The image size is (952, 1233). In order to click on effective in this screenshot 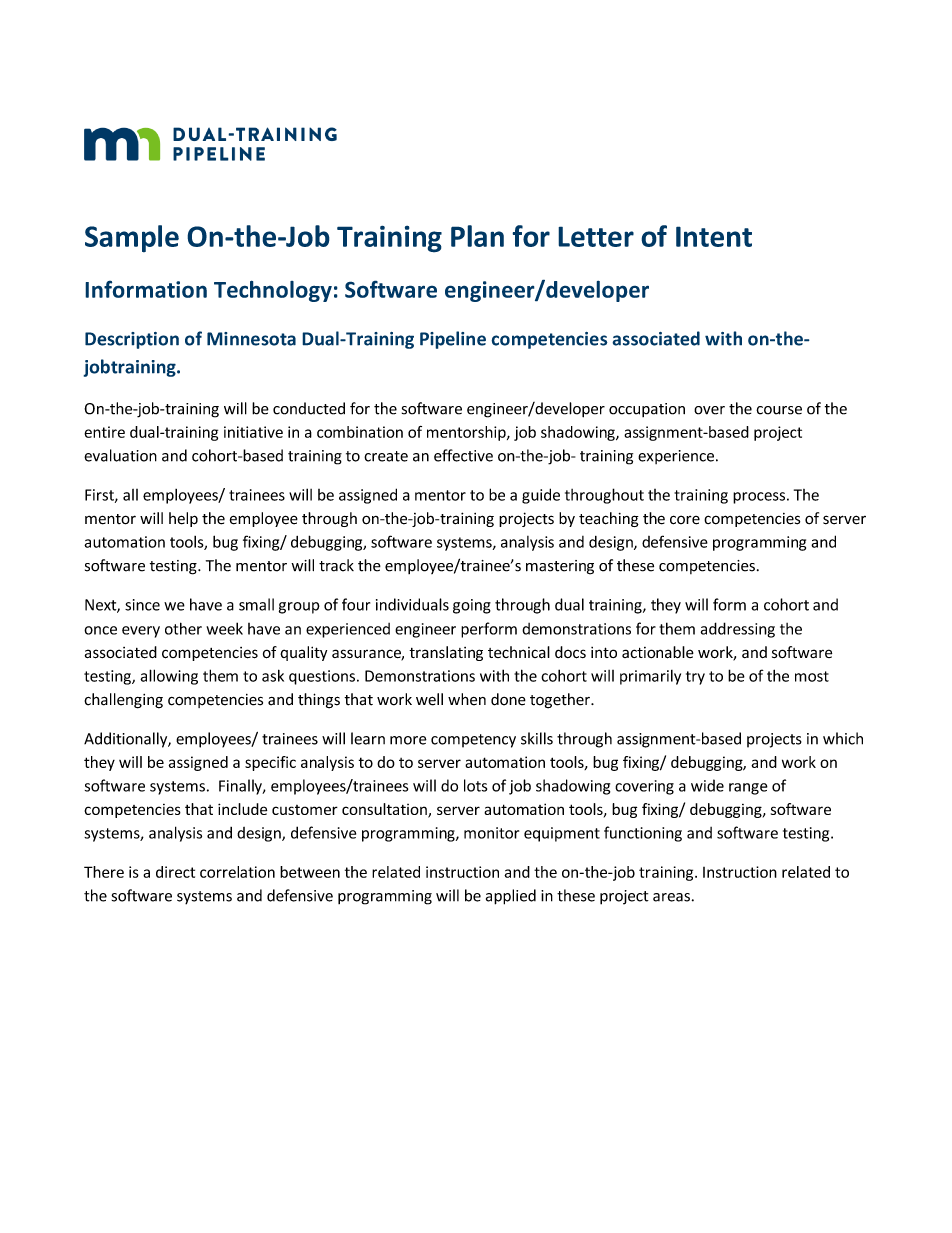, I will do `click(463, 455)`.
